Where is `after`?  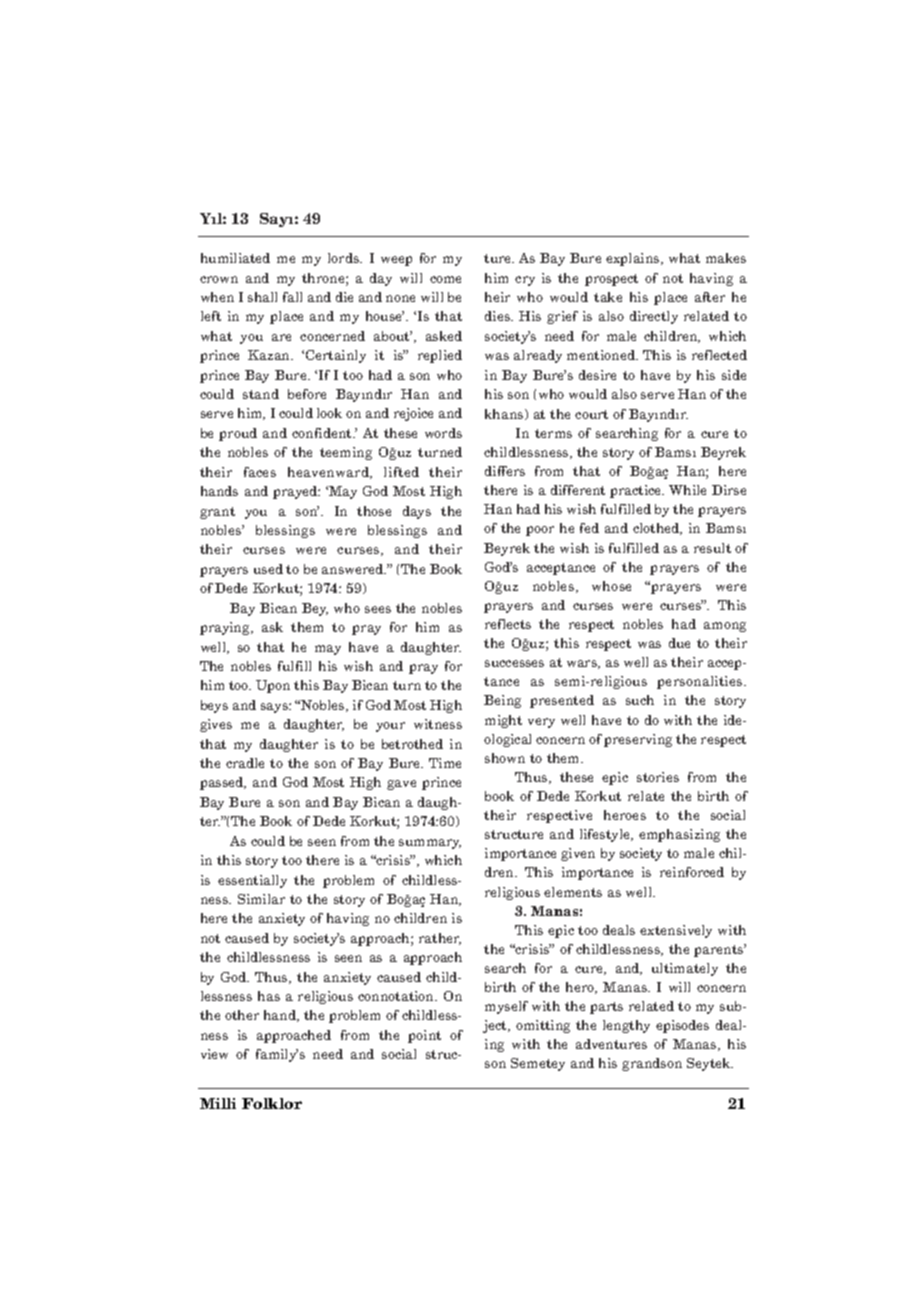 after is located at coordinates (710, 297).
